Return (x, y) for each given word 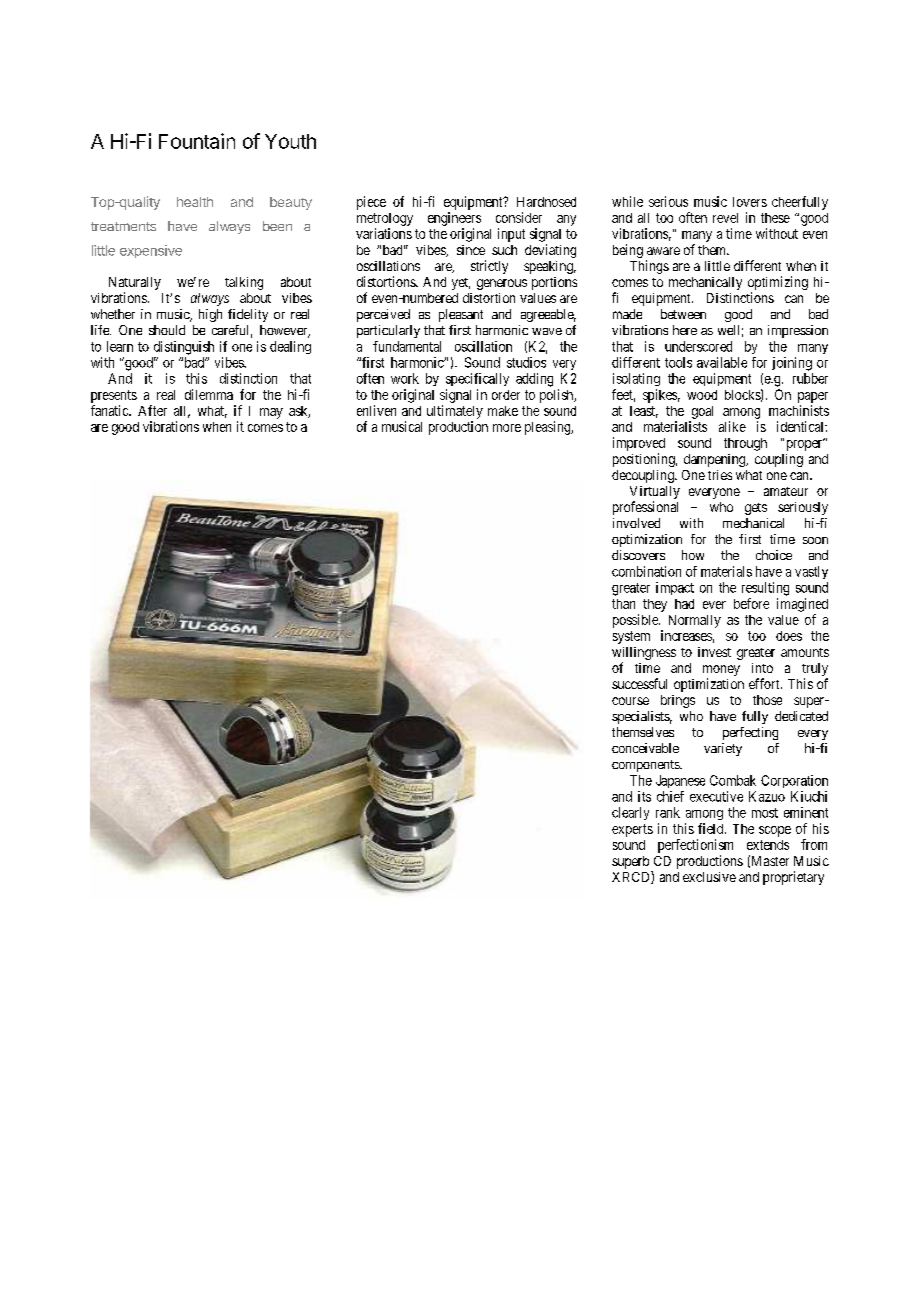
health (195, 202)
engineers (454, 219)
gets (756, 509)
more (507, 428)
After (152, 410)
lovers (750, 202)
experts (632, 830)
